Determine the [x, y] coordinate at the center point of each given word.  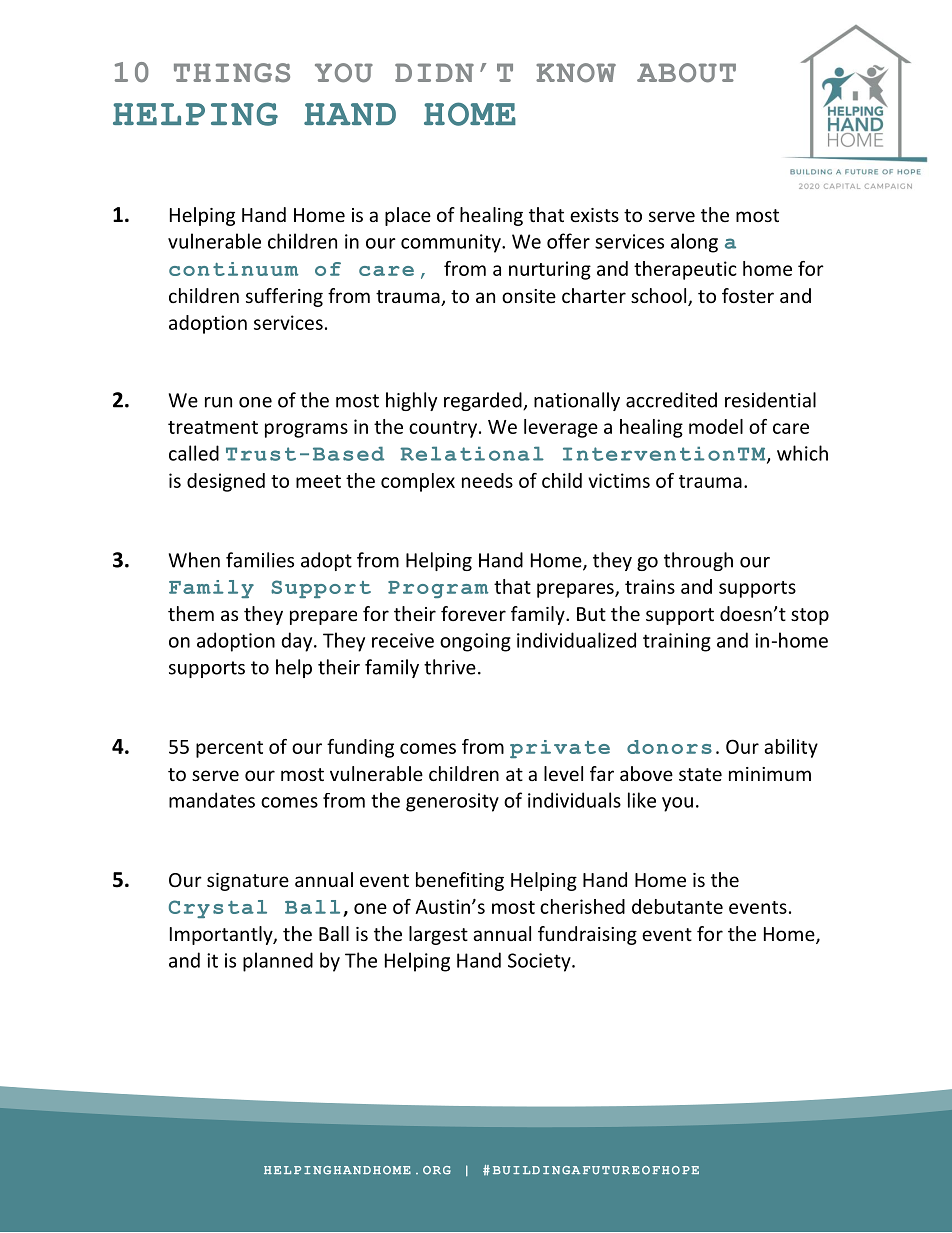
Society [540, 962]
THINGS [232, 73]
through [698, 561]
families [260, 560]
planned [278, 962]
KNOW [576, 72]
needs [487, 480]
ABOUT [686, 73]
